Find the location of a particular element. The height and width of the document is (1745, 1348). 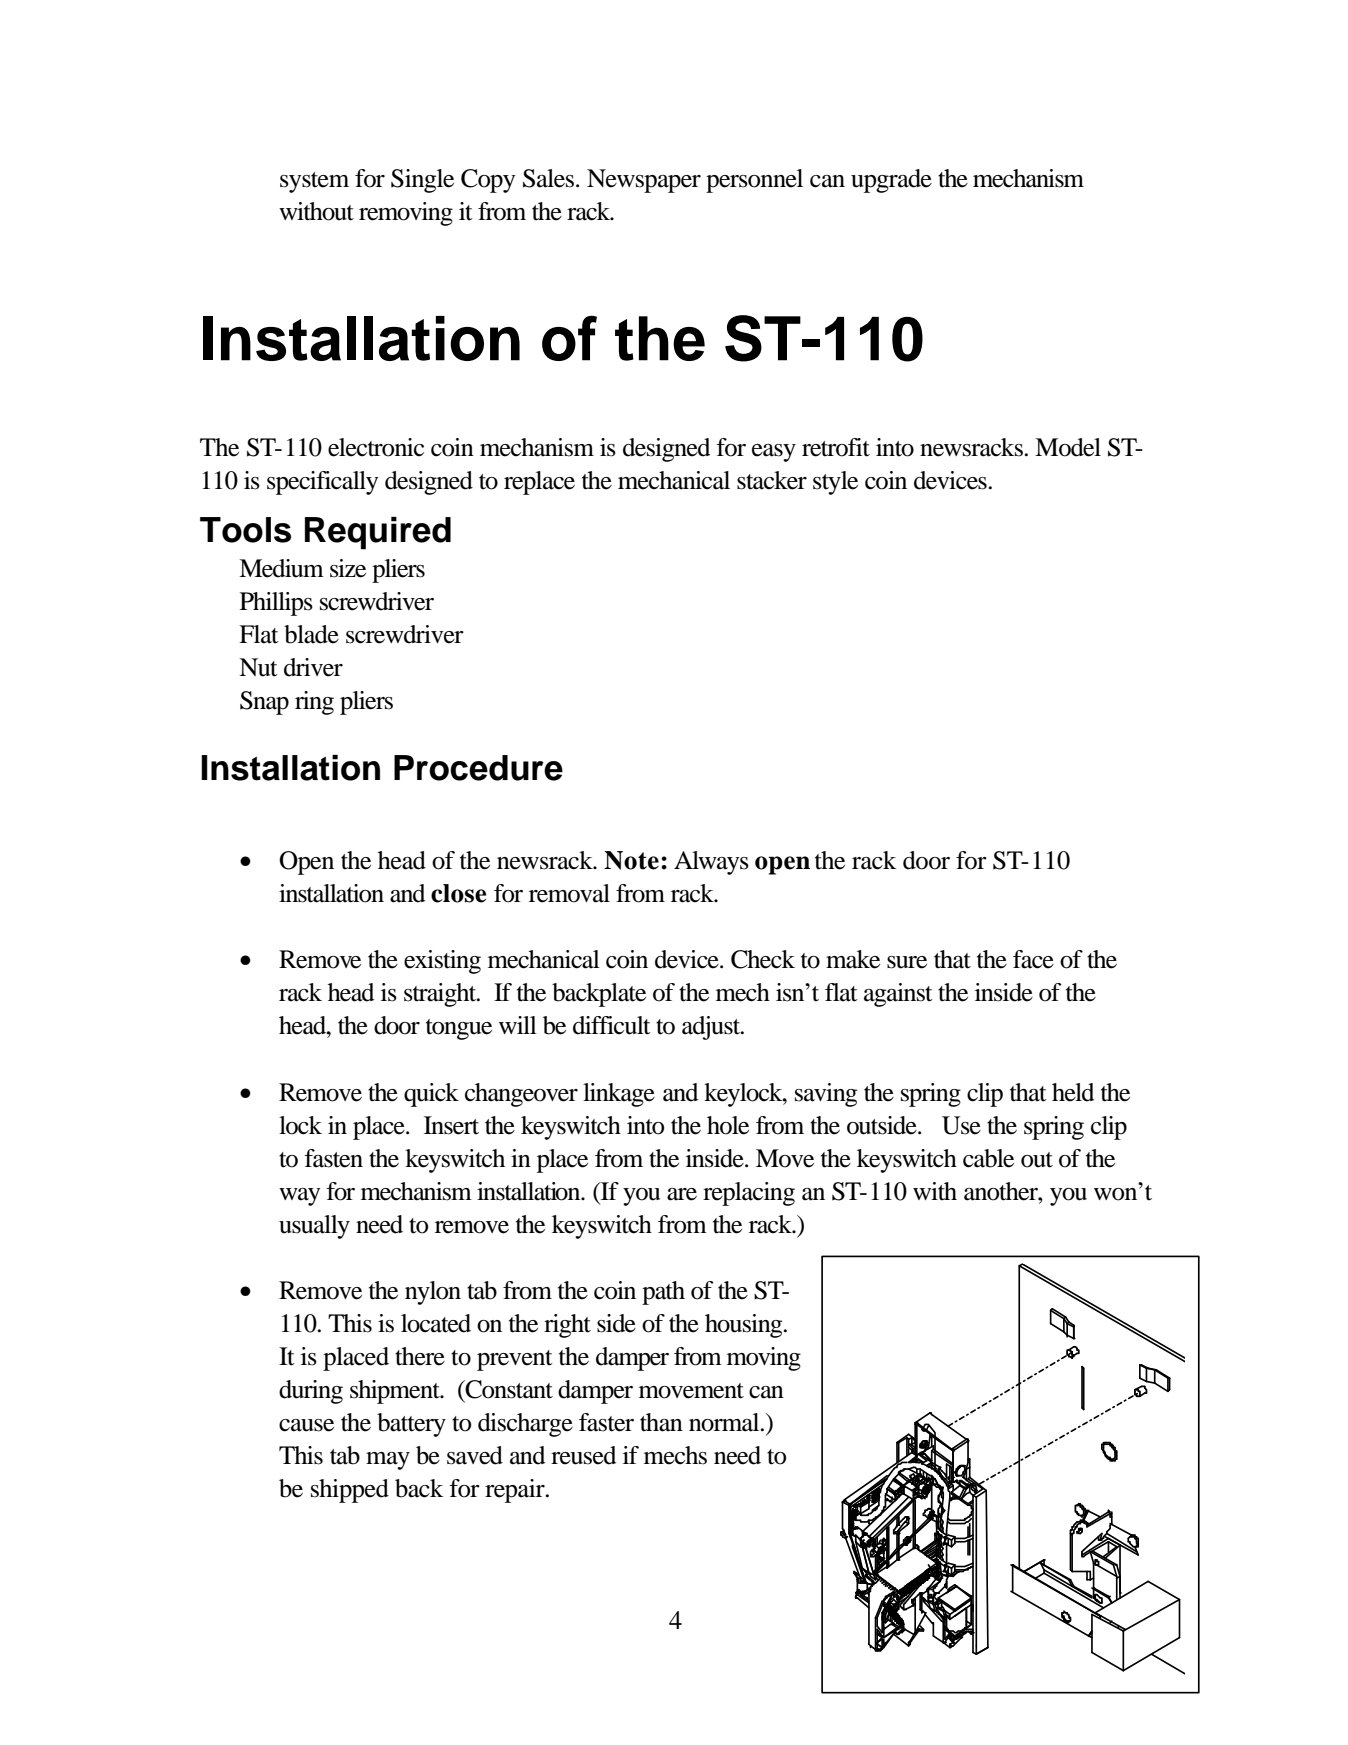

stacker is located at coordinates (772, 480).
